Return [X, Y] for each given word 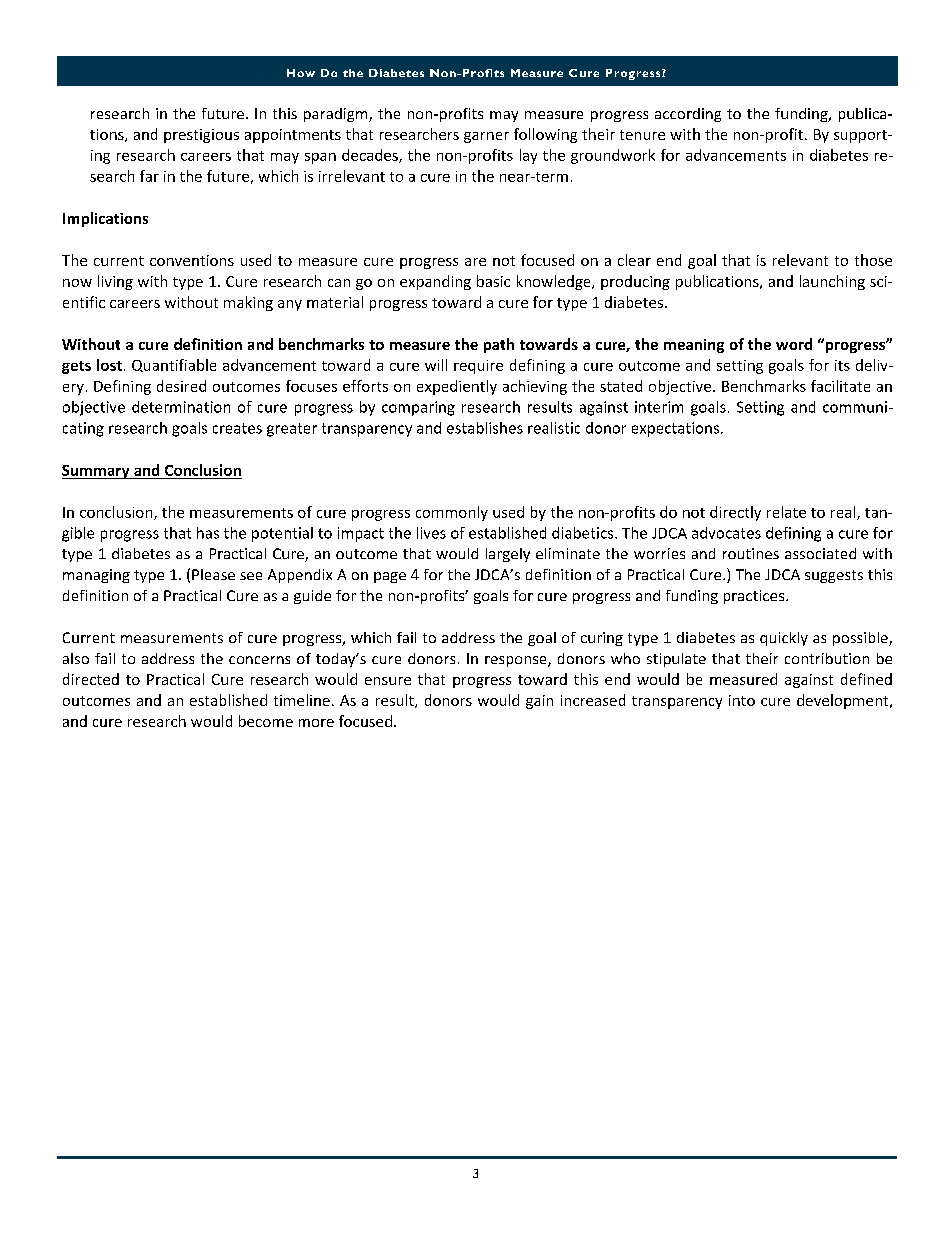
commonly [452, 513]
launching [832, 282]
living [115, 282]
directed [91, 679]
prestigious [201, 136]
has [208, 533]
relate [786, 512]
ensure [388, 681]
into [742, 700]
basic [493, 281]
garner [486, 137]
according [688, 115]
